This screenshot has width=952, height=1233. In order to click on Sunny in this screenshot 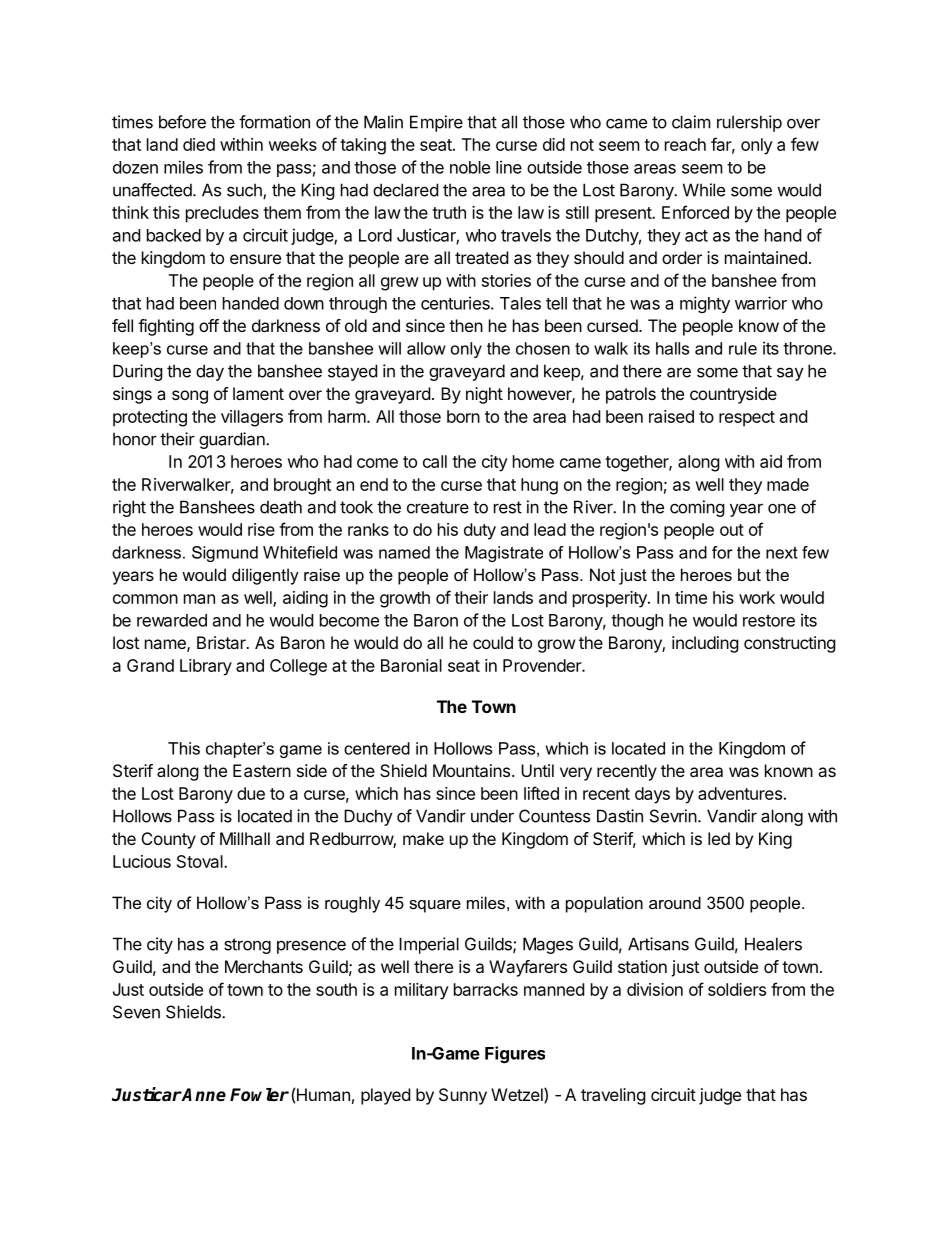, I will do `click(463, 1096)`.
